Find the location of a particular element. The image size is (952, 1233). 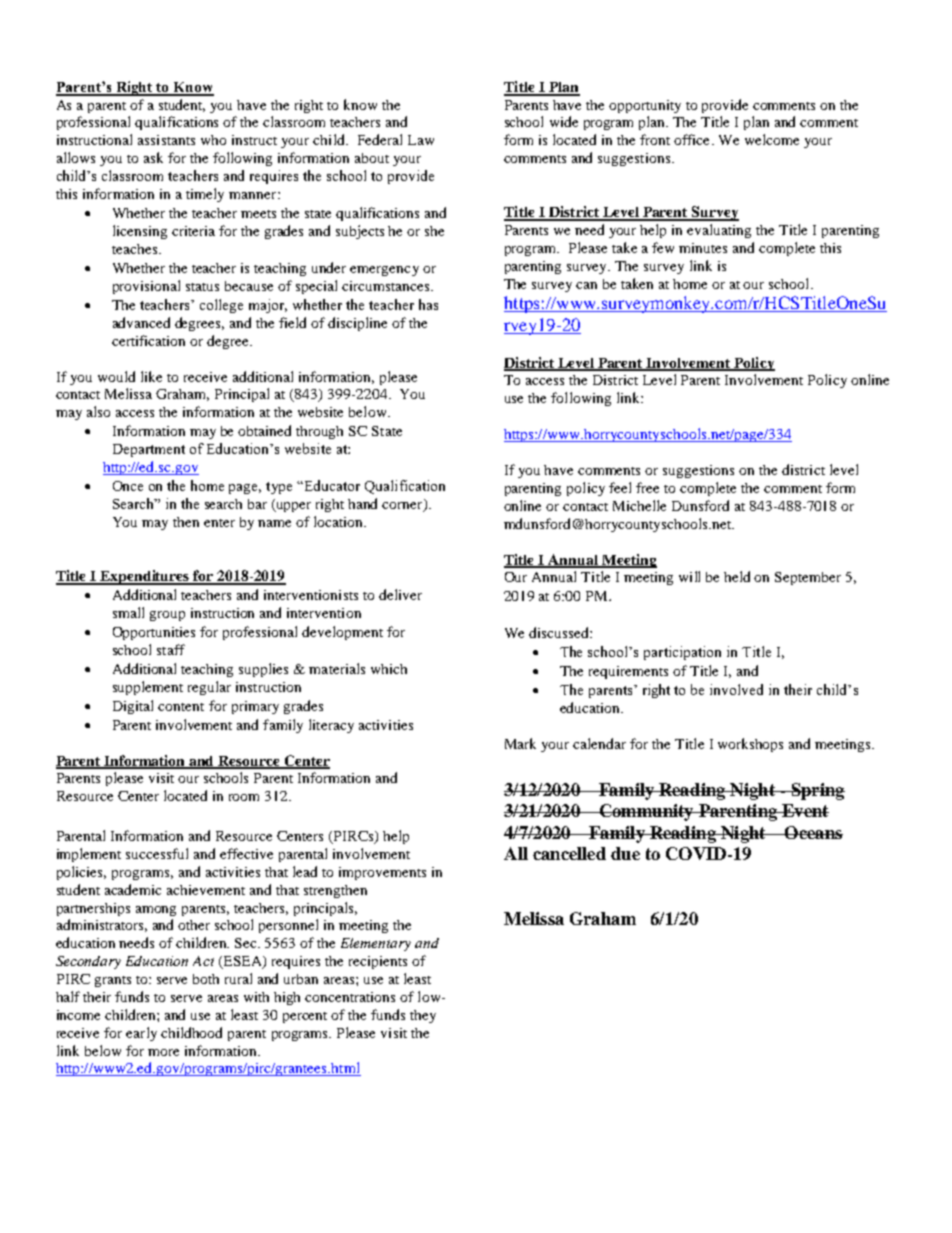

Expenditures is located at coordinates (145, 577).
